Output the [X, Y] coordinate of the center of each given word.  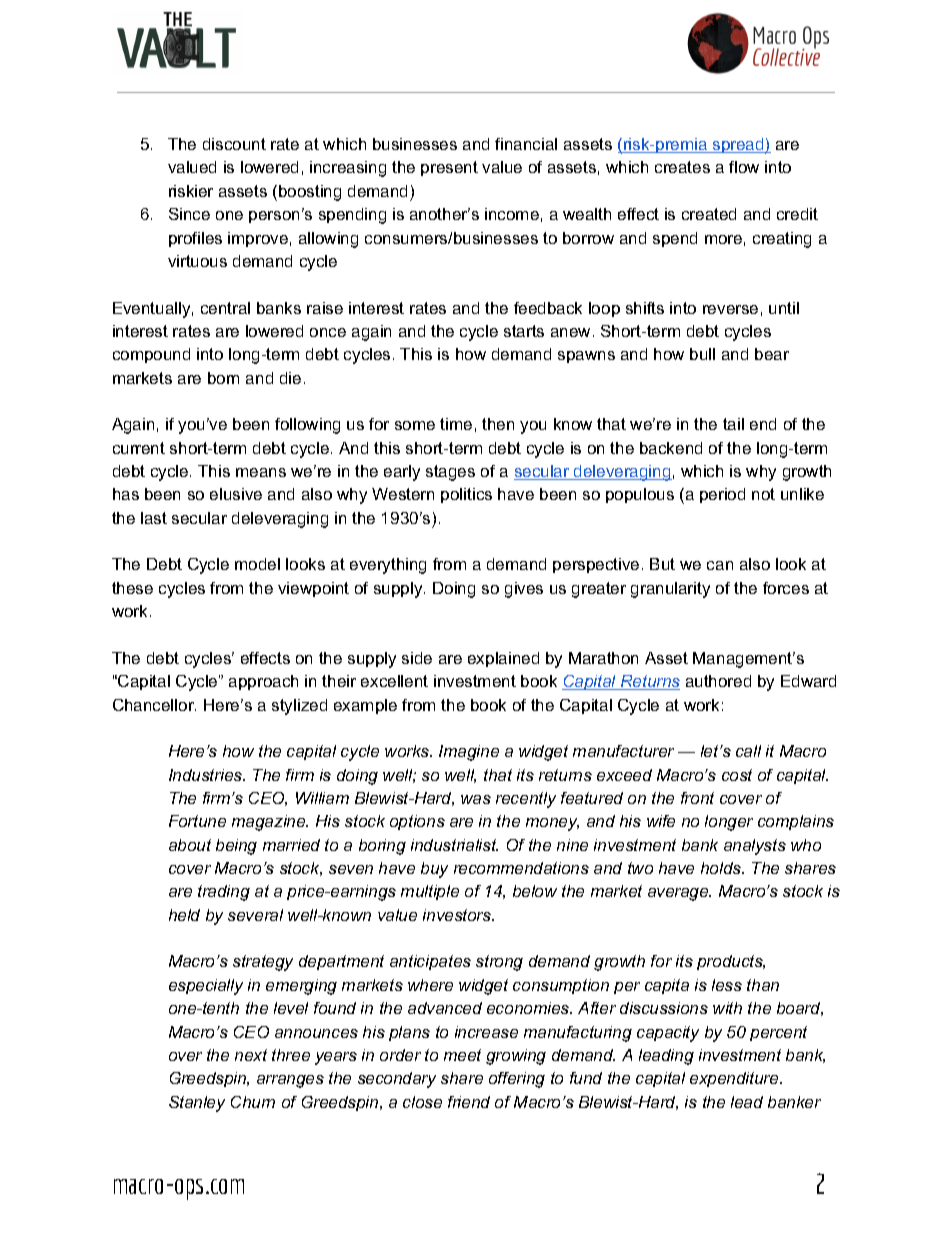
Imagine [469, 753]
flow [744, 167]
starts [524, 331]
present [449, 168]
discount [234, 144]
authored [718, 681]
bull [702, 354]
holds [722, 868]
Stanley [197, 1104]
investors [458, 915]
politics [466, 495]
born [223, 378]
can [720, 565]
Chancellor [154, 705]
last [154, 518]
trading [224, 893]
